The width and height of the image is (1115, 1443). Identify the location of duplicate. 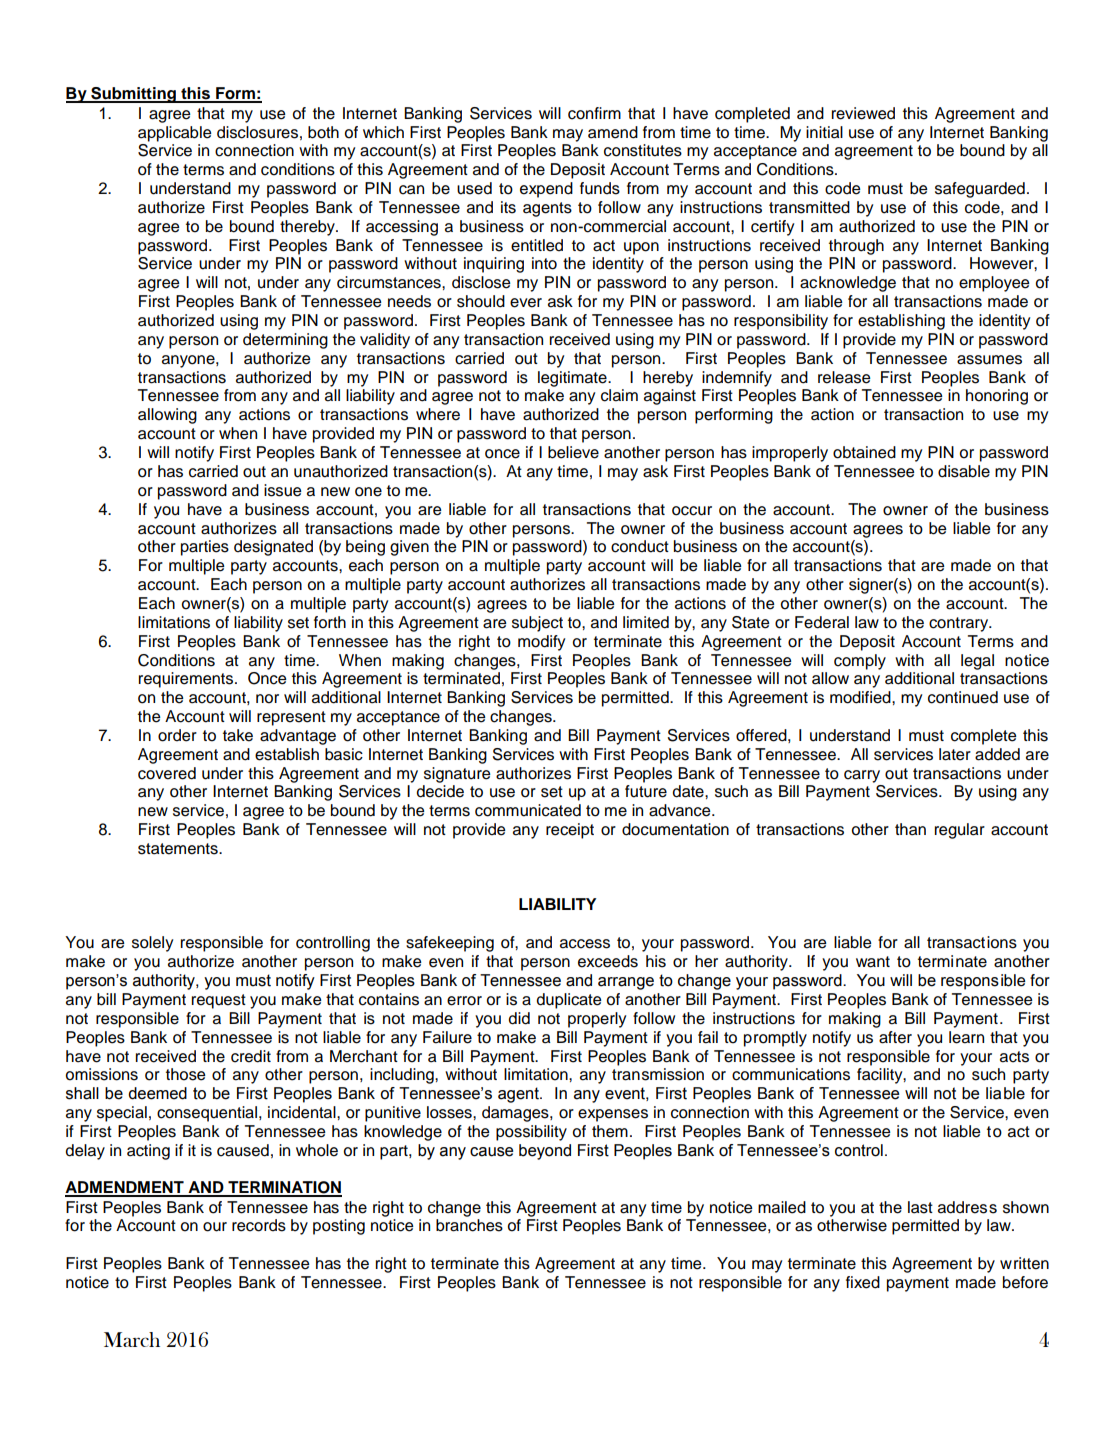
(569, 1001).
